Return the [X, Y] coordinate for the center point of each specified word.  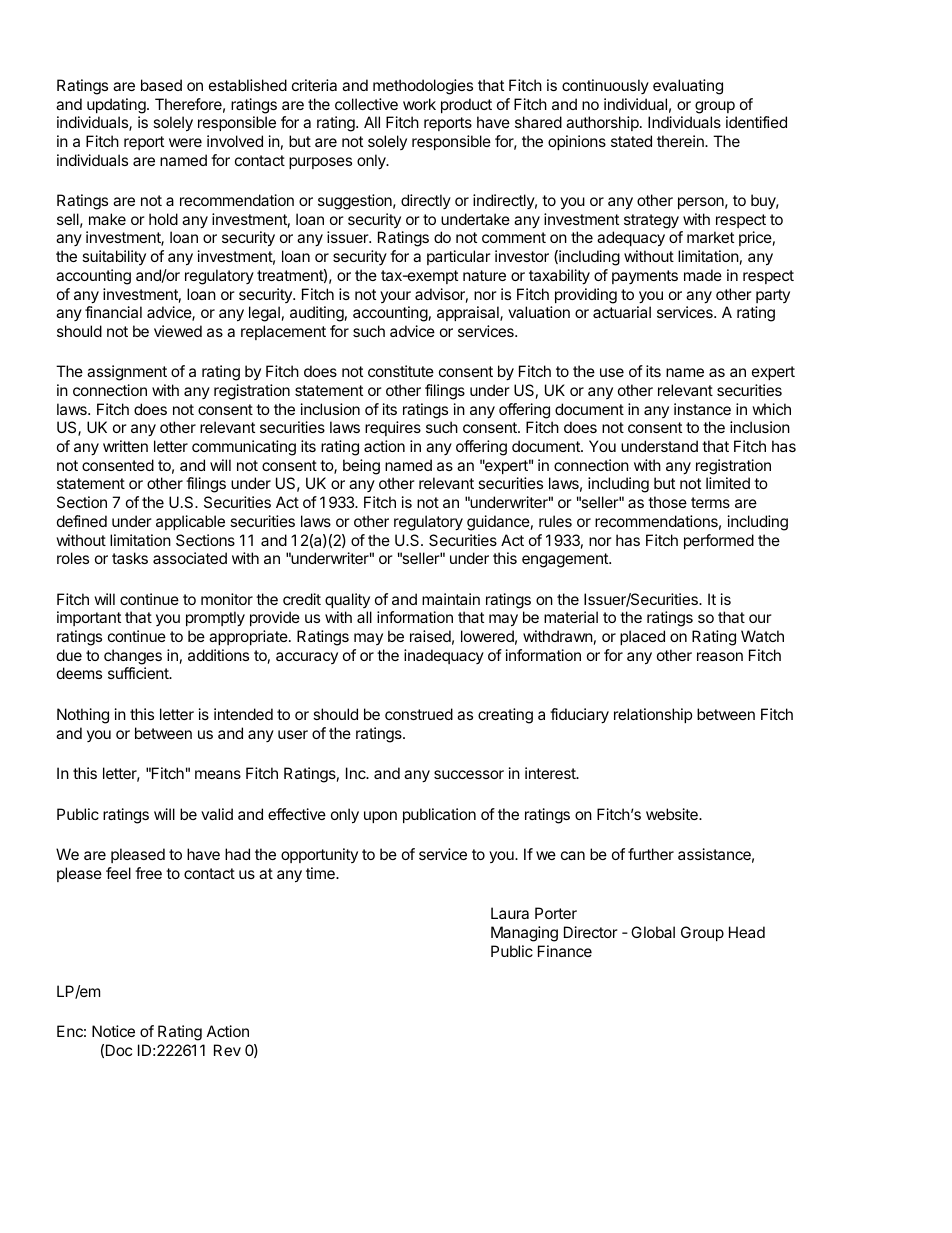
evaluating [688, 87]
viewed [178, 331]
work [419, 104]
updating [117, 106]
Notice [113, 1031]
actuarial [622, 312]
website [673, 814]
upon [380, 817]
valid [217, 814]
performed [719, 541]
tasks [130, 558]
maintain [451, 599]
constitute [401, 371]
